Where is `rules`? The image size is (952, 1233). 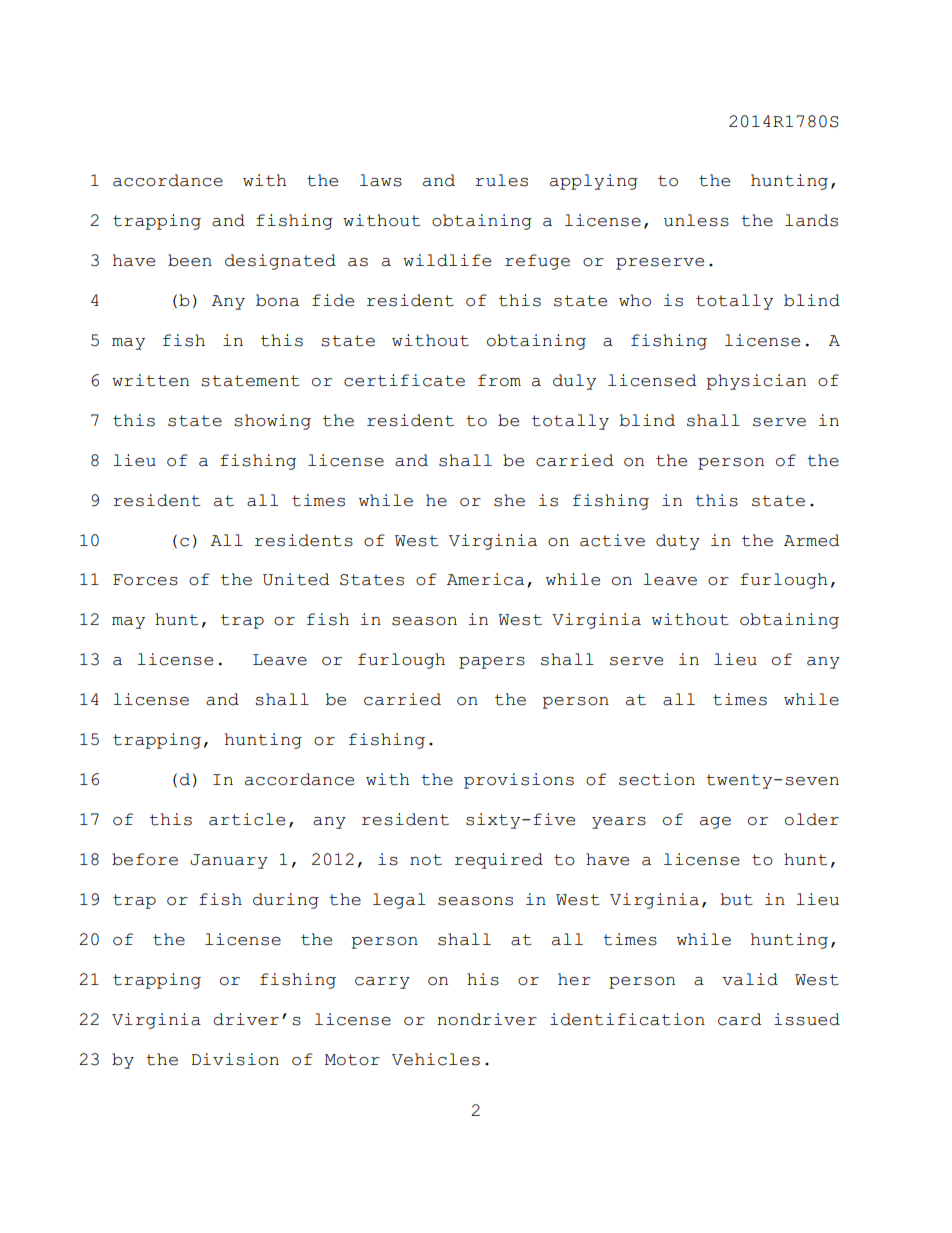 rules is located at coordinates (501, 180).
